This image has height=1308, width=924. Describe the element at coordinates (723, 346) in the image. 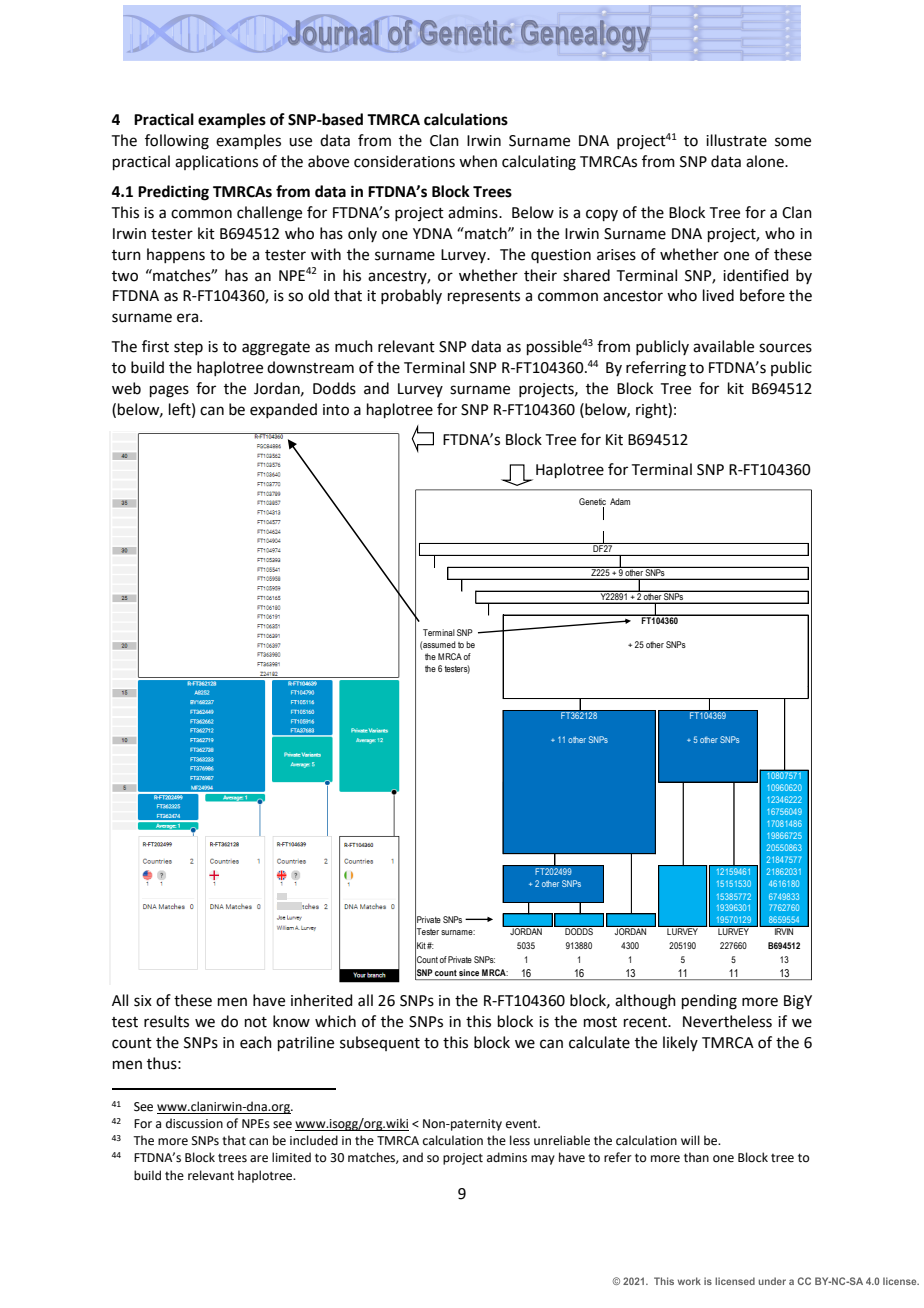

I see `available` at that location.
